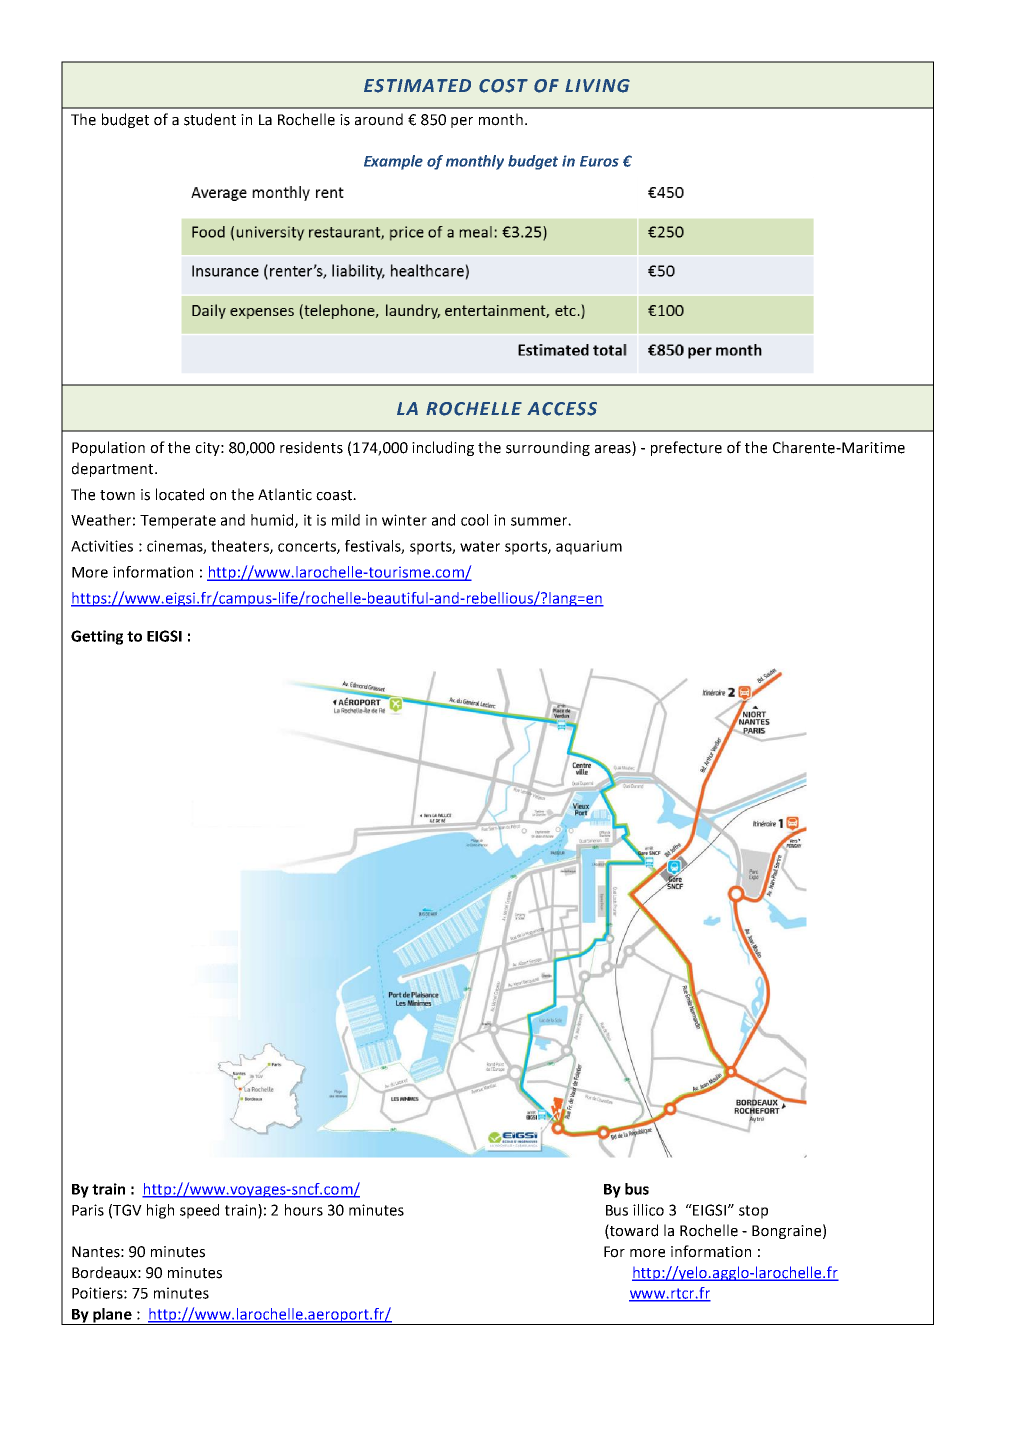  What do you see at coordinates (589, 547) in the document?
I see `aquarium` at bounding box center [589, 547].
